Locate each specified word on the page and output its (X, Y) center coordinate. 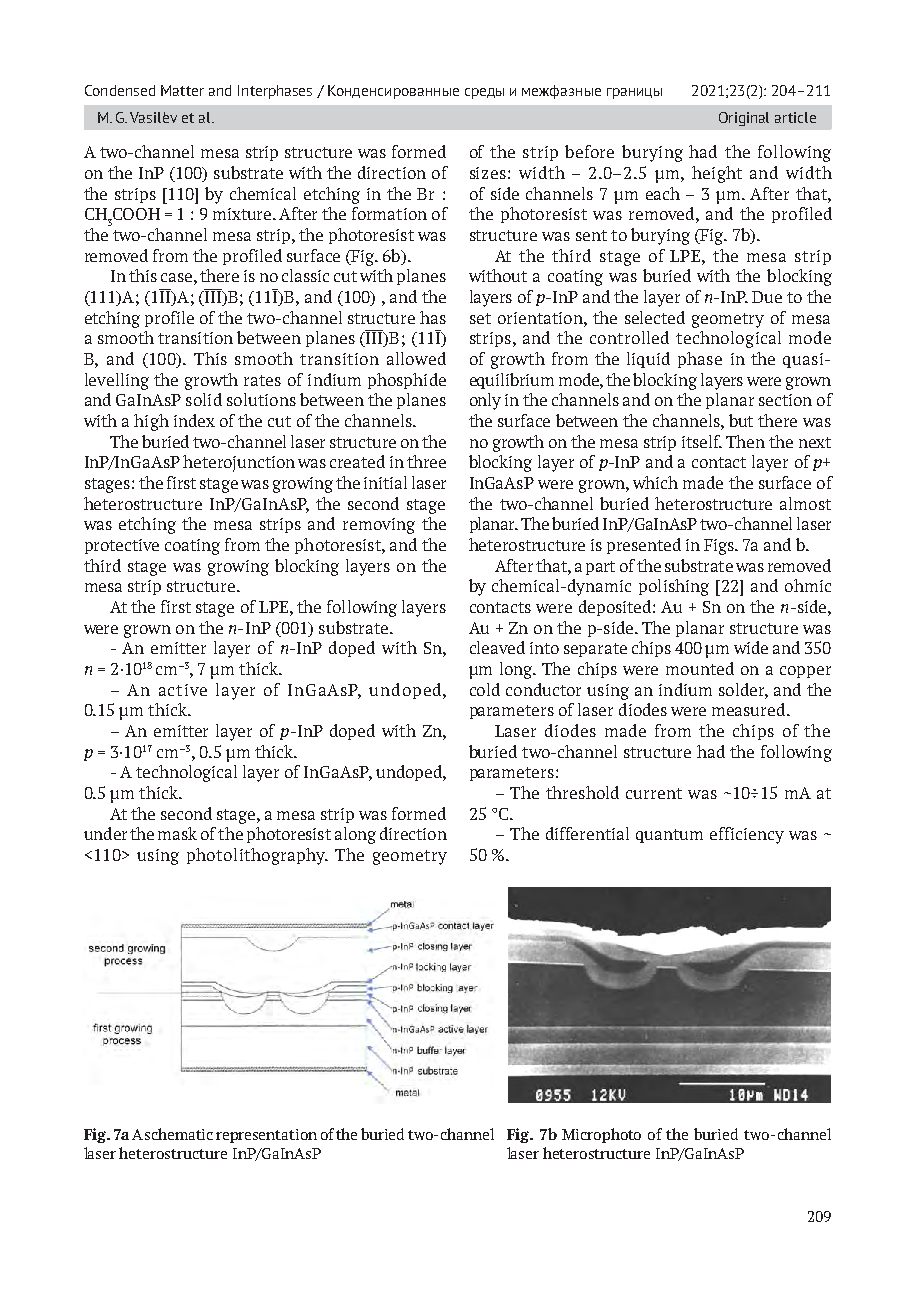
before (589, 151)
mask (177, 833)
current (654, 793)
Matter (182, 90)
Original (744, 119)
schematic (179, 1134)
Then (745, 441)
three (426, 461)
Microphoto (601, 1135)
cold (485, 689)
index (194, 420)
